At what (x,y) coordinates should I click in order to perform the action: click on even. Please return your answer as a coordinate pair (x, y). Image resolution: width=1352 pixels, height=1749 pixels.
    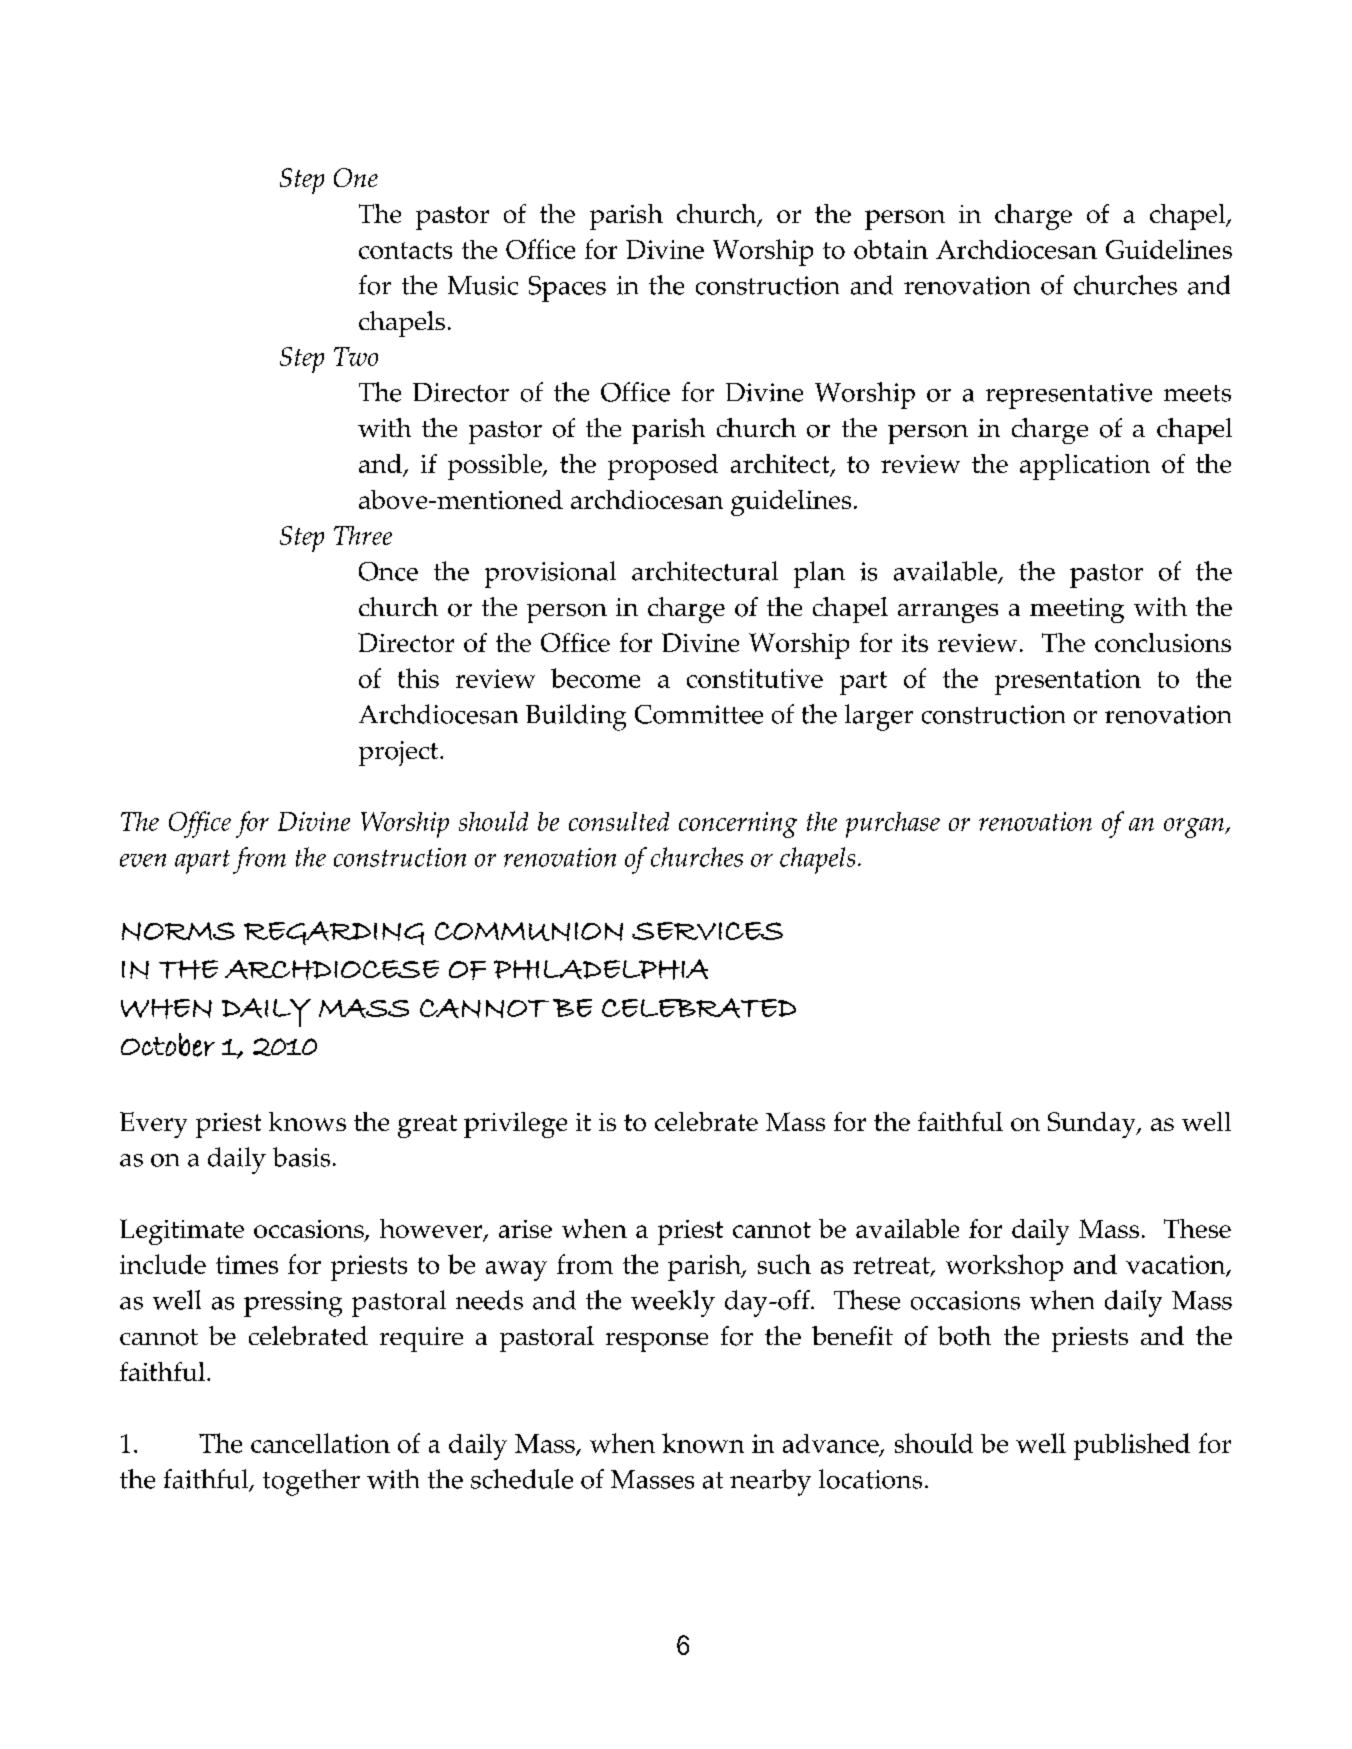
    Looking at the image, I should click on (143, 860).
